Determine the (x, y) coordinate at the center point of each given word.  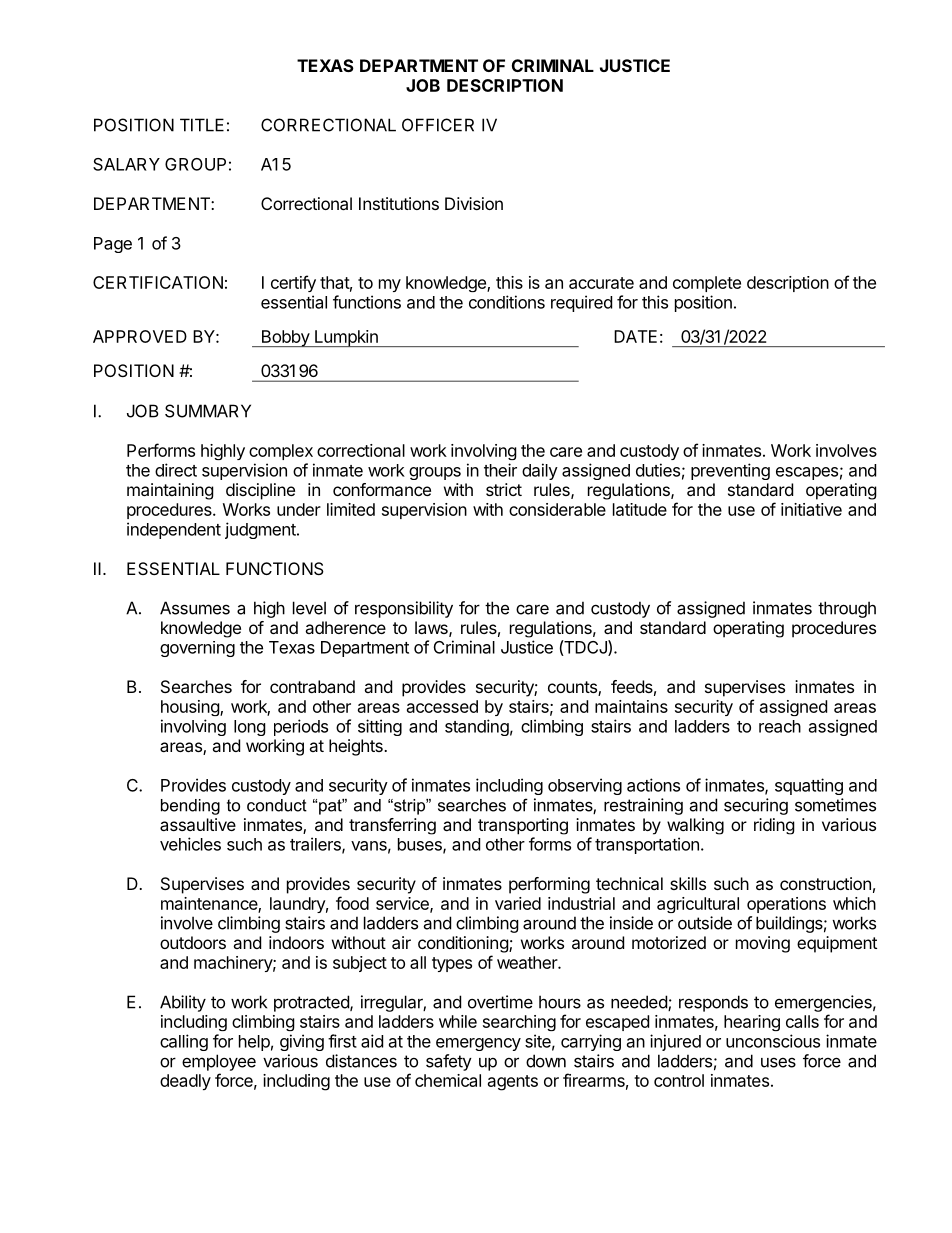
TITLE (202, 125)
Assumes (195, 608)
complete (707, 284)
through (847, 609)
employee (219, 1062)
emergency (478, 1044)
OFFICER (438, 125)
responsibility (404, 609)
